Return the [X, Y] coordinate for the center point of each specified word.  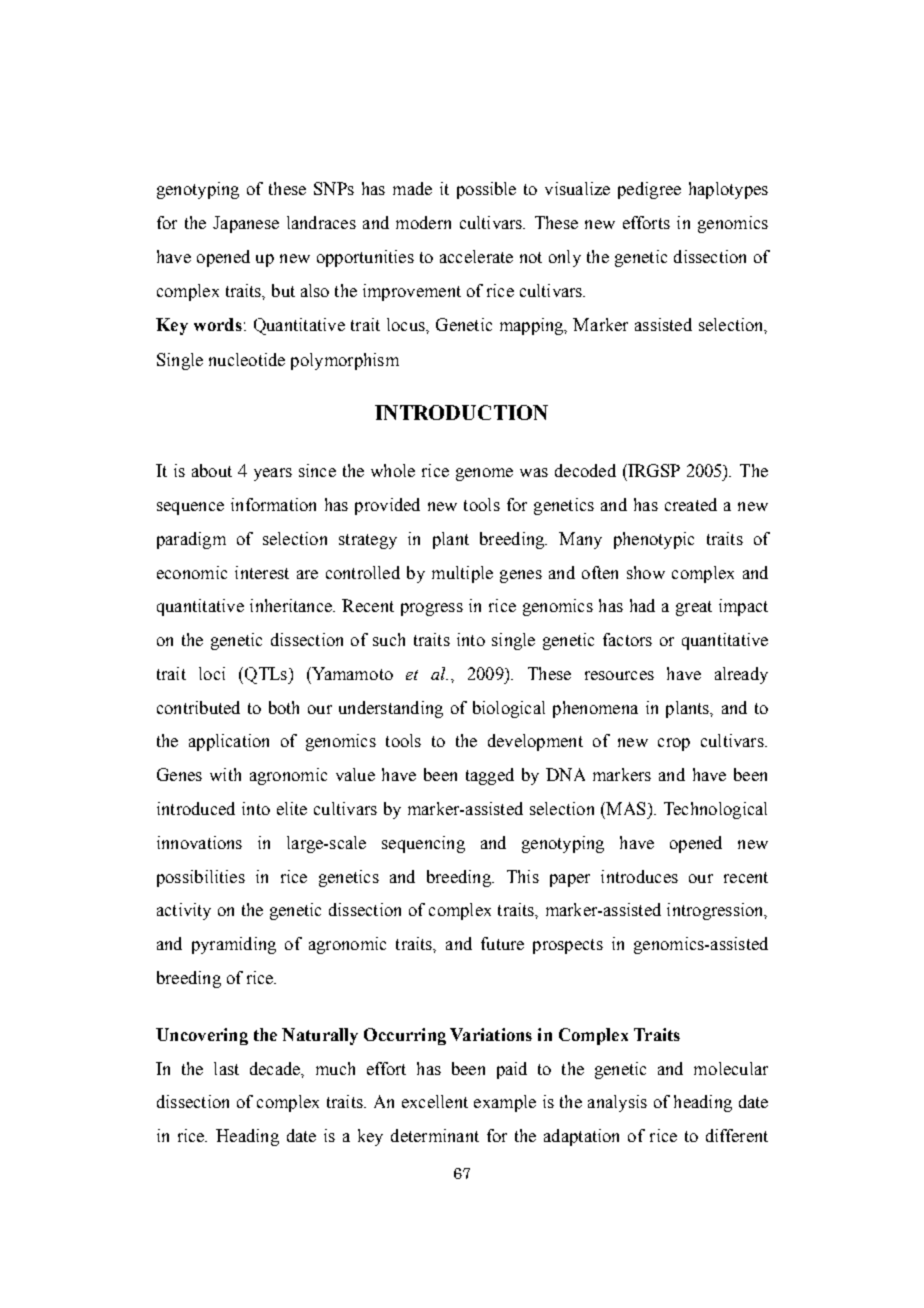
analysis [617, 1103]
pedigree [649, 190]
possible [486, 190]
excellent [435, 1101]
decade [276, 1069]
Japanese [246, 224]
